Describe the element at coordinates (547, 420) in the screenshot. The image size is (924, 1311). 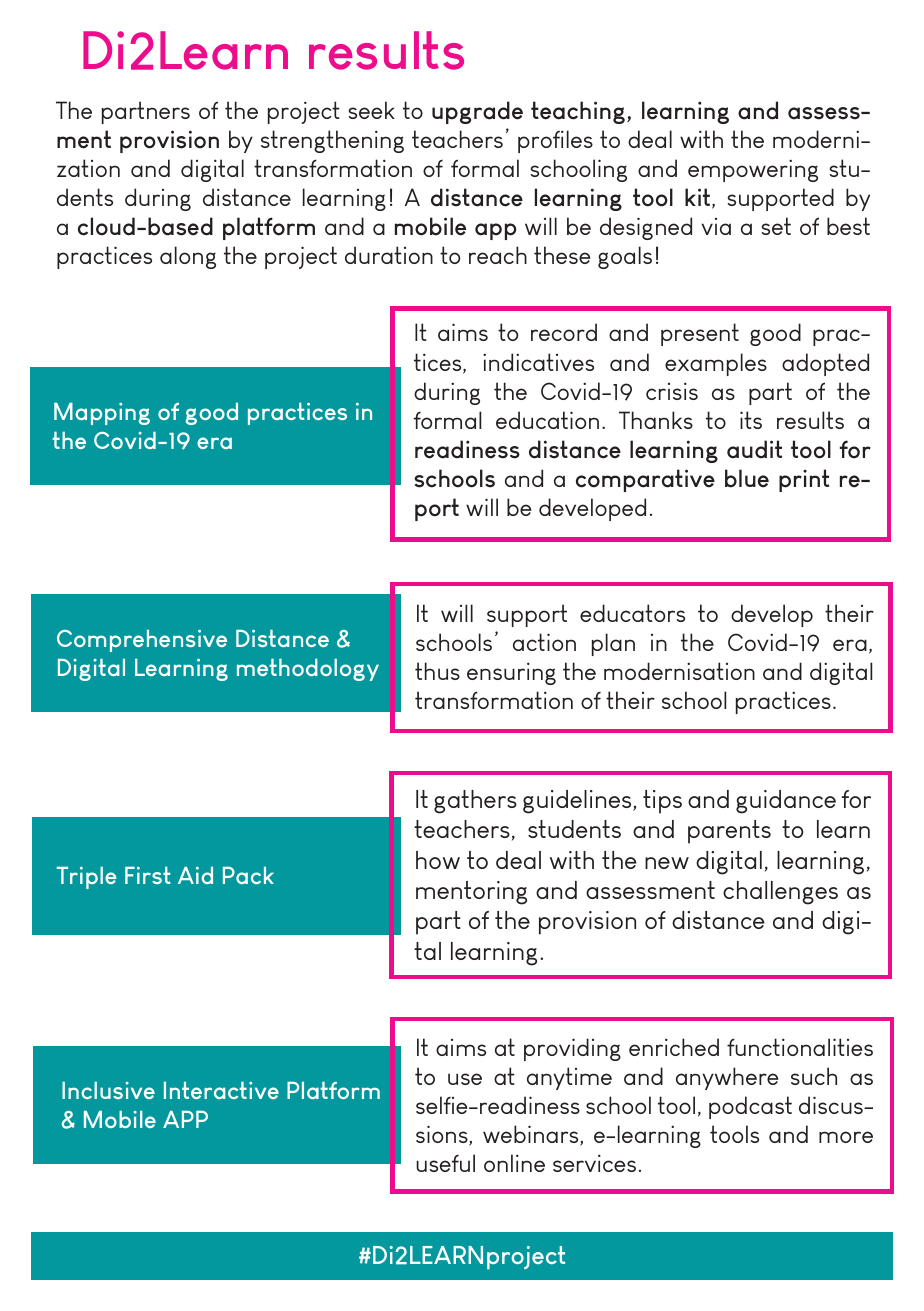
I see `education` at that location.
